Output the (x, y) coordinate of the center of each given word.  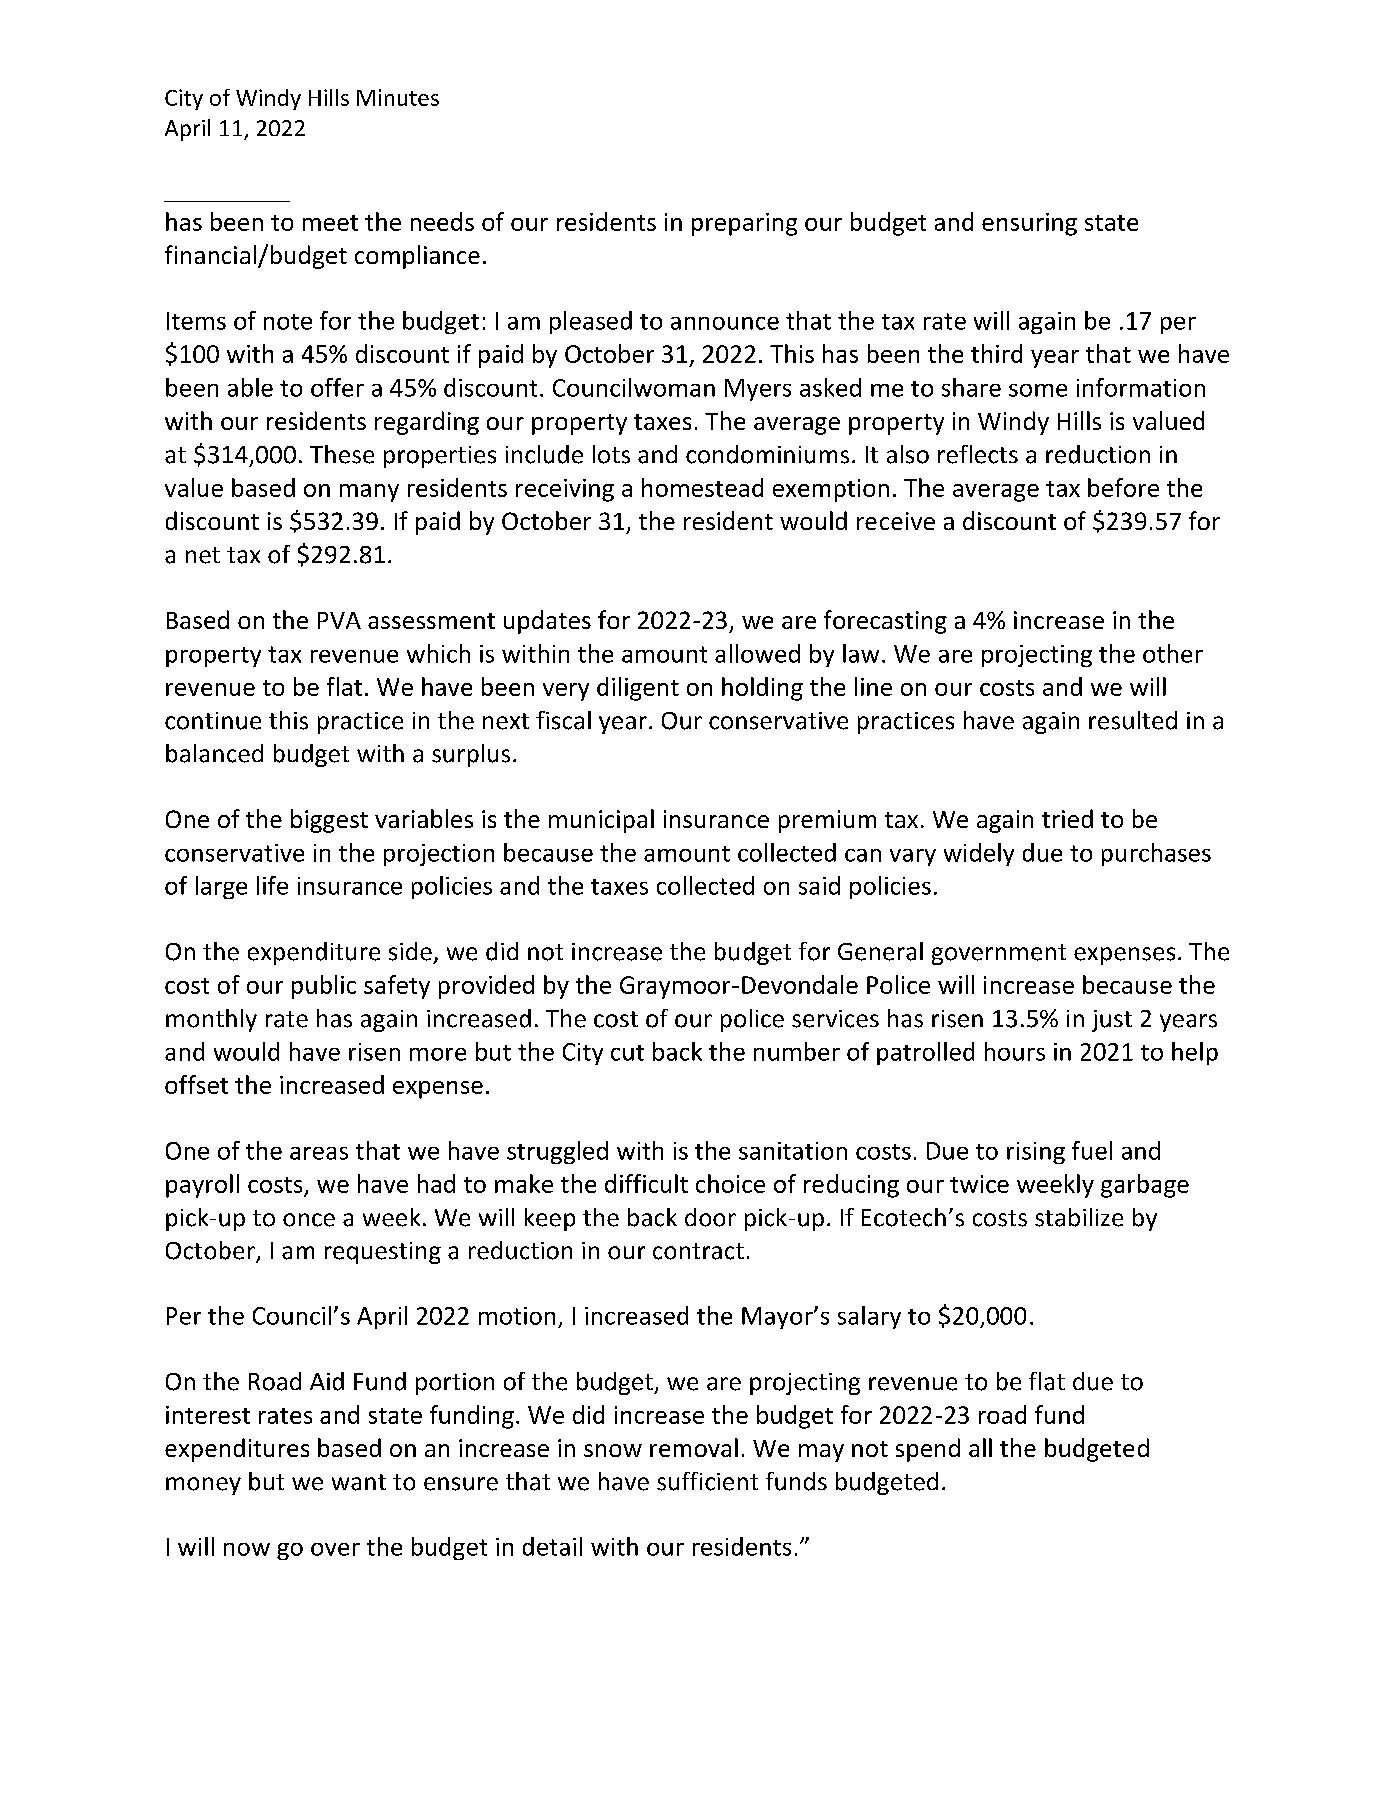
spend (928, 1450)
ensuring (1029, 224)
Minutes (398, 97)
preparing (744, 224)
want (359, 1482)
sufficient (707, 1481)
